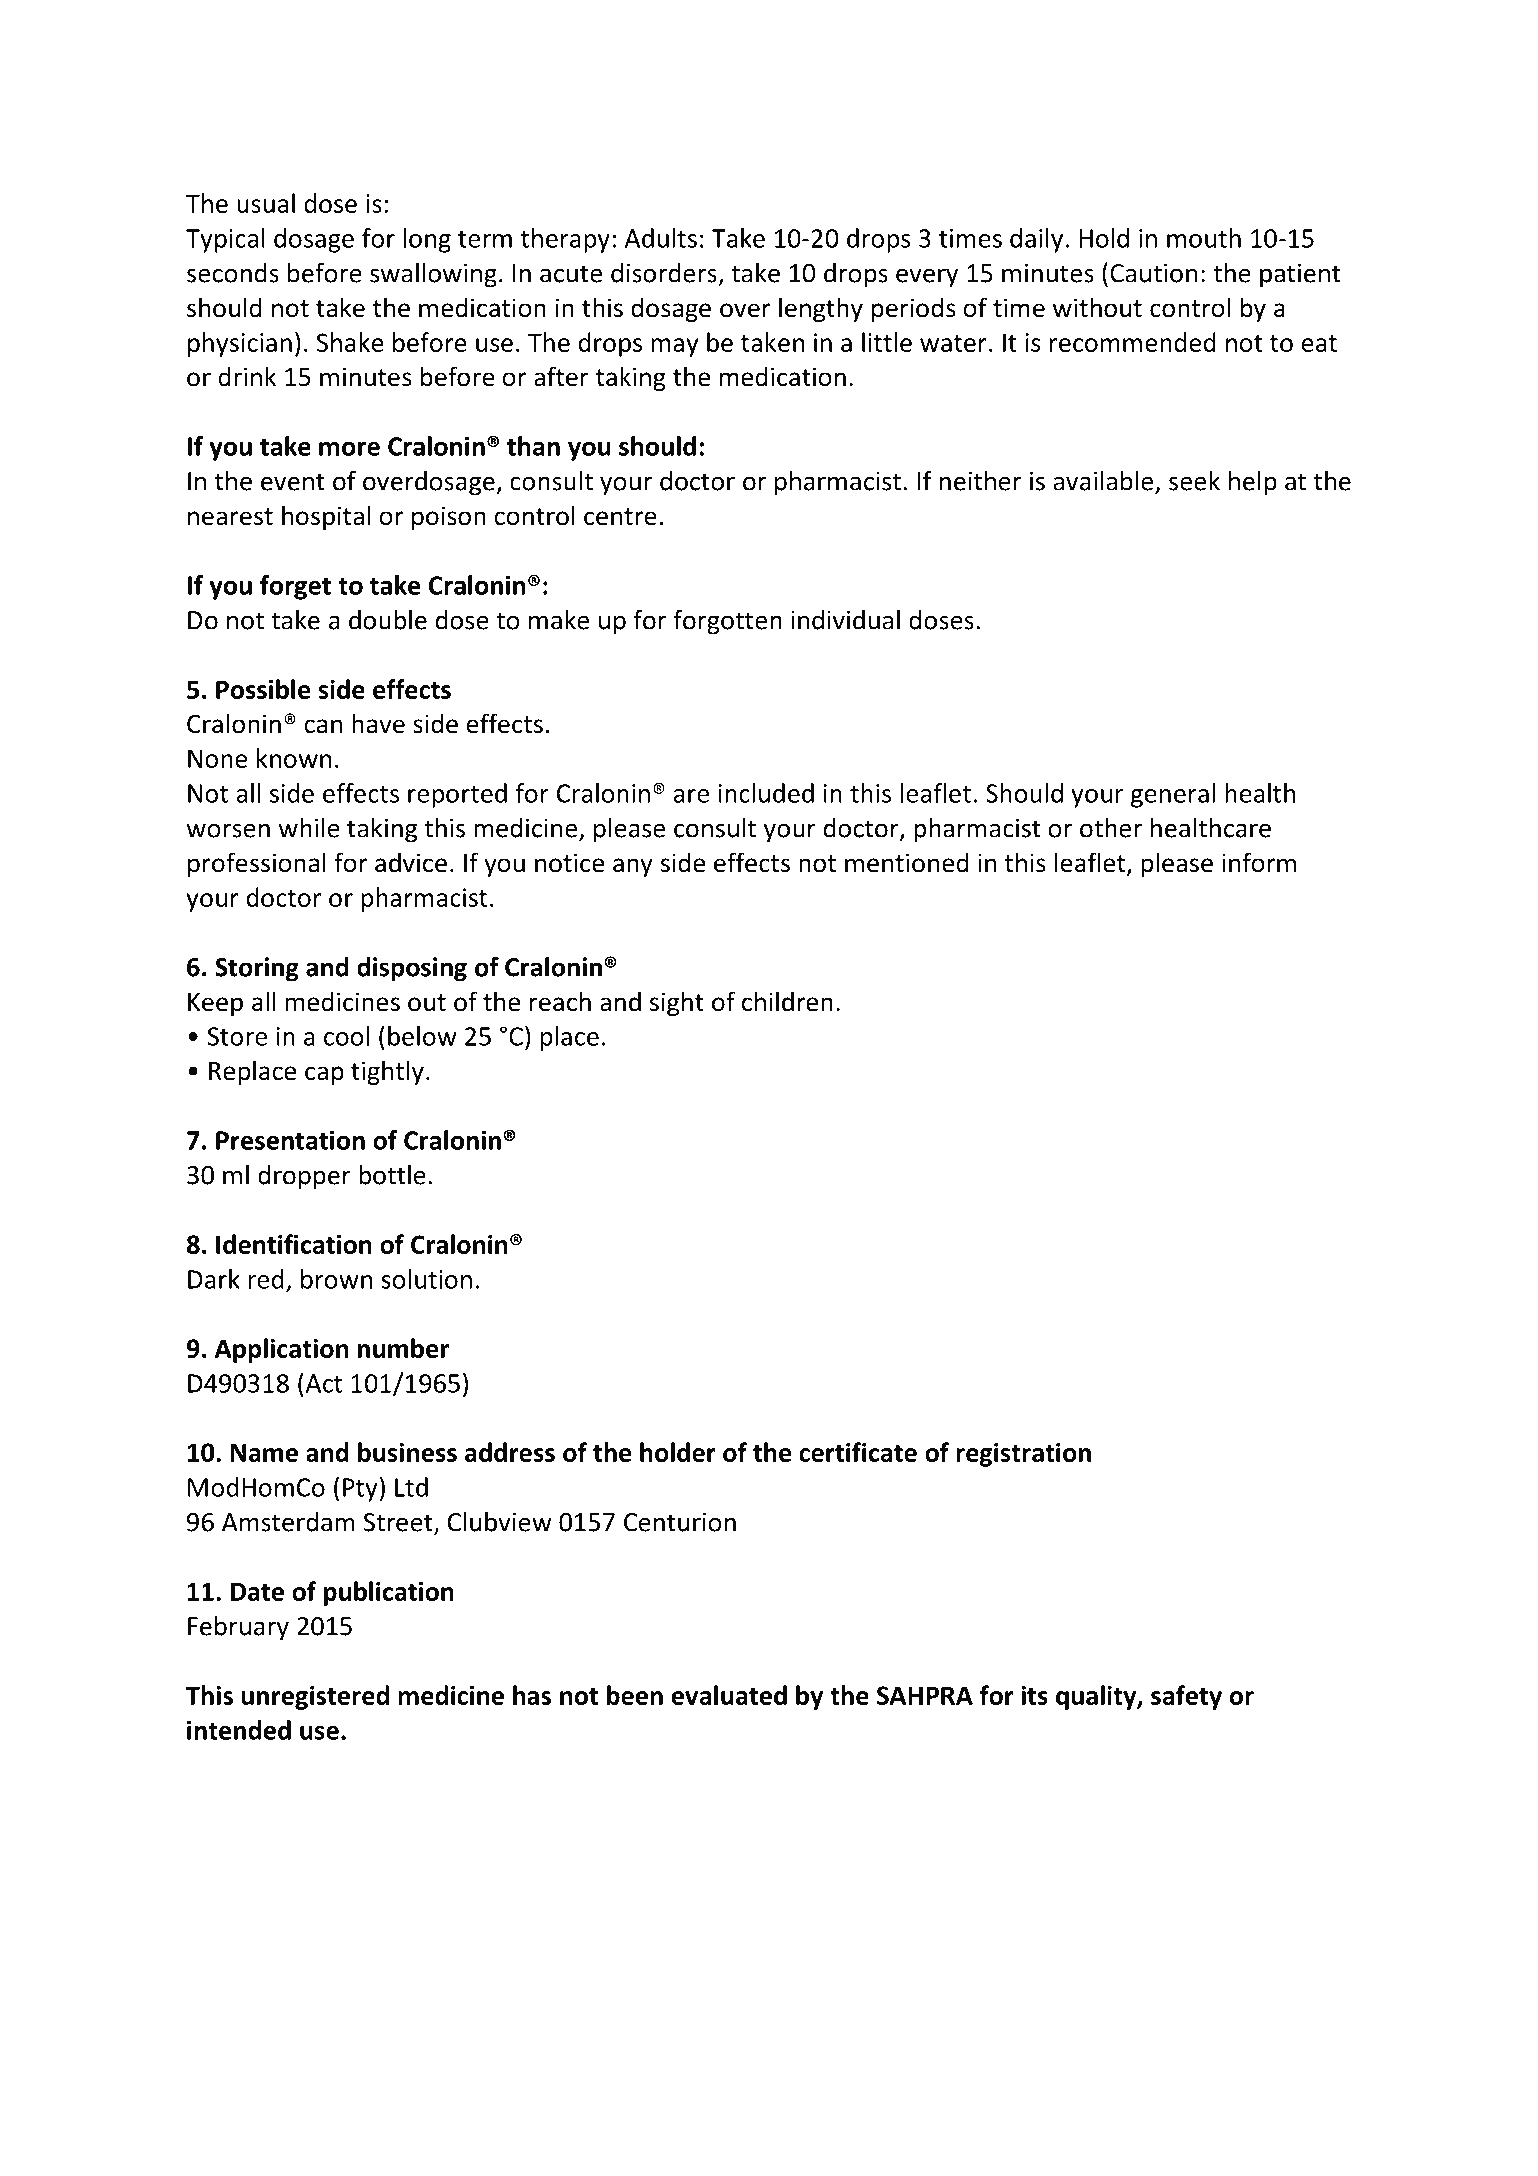 The width and height of the screenshot is (1538, 2176). What do you see at coordinates (427, 240) in the screenshot?
I see `long` at bounding box center [427, 240].
